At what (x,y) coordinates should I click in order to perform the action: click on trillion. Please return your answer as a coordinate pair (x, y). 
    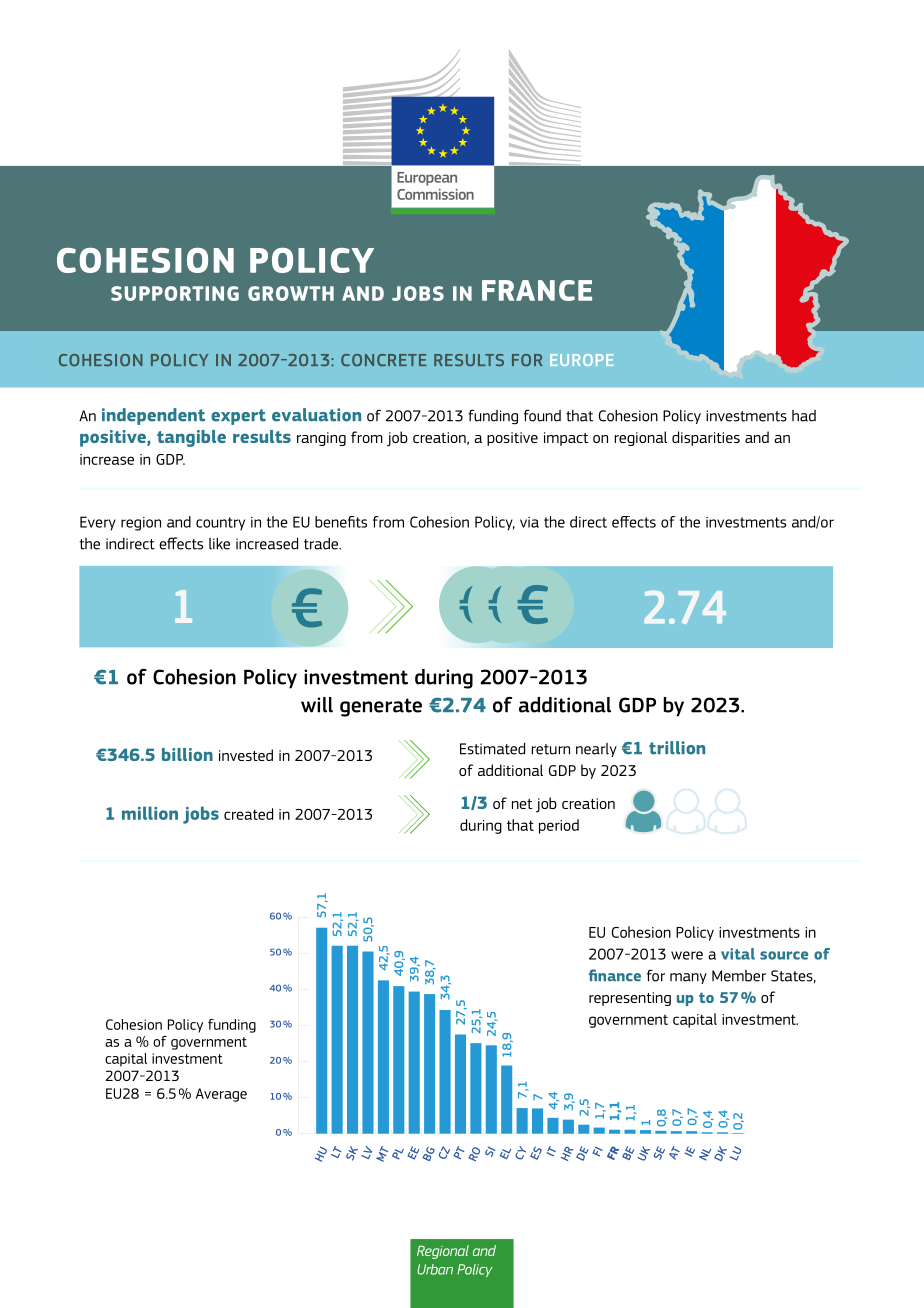
    Looking at the image, I should click on (677, 748).
